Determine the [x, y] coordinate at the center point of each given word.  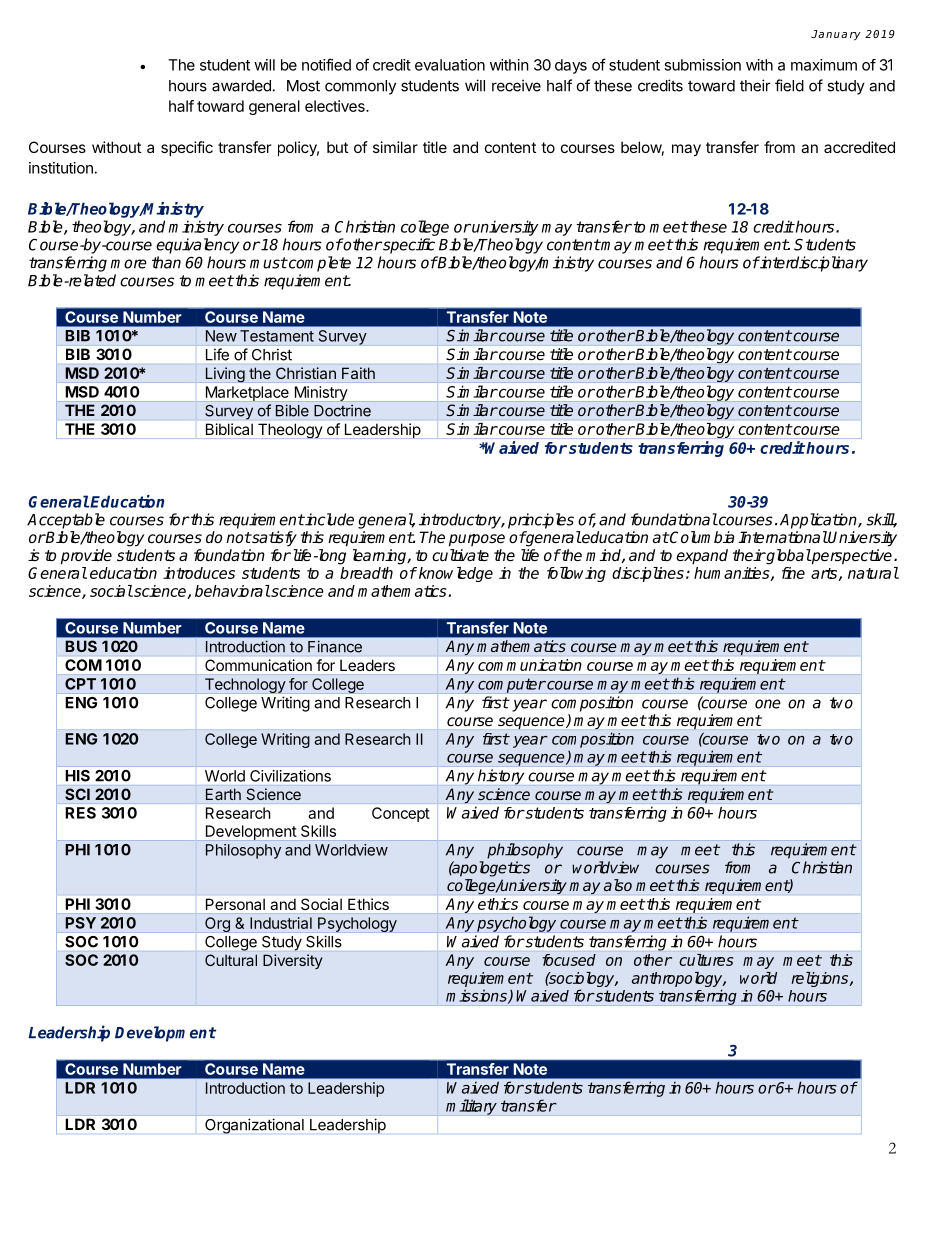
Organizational [254, 1126]
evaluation [450, 65]
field [789, 85]
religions [821, 979]
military [471, 1107]
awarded [241, 86]
